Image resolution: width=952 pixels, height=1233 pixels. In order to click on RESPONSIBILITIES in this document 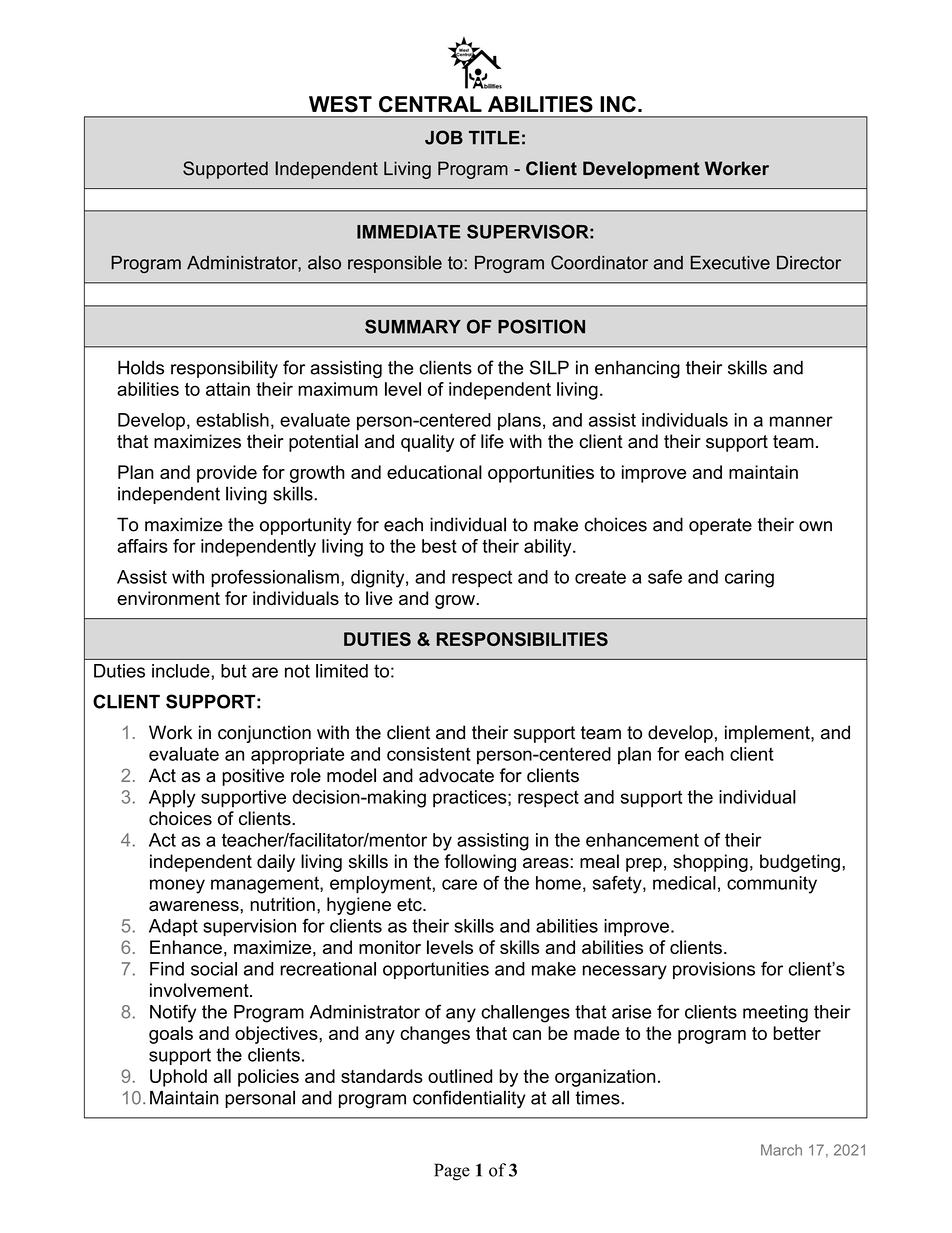, I will do `click(522, 639)`.
